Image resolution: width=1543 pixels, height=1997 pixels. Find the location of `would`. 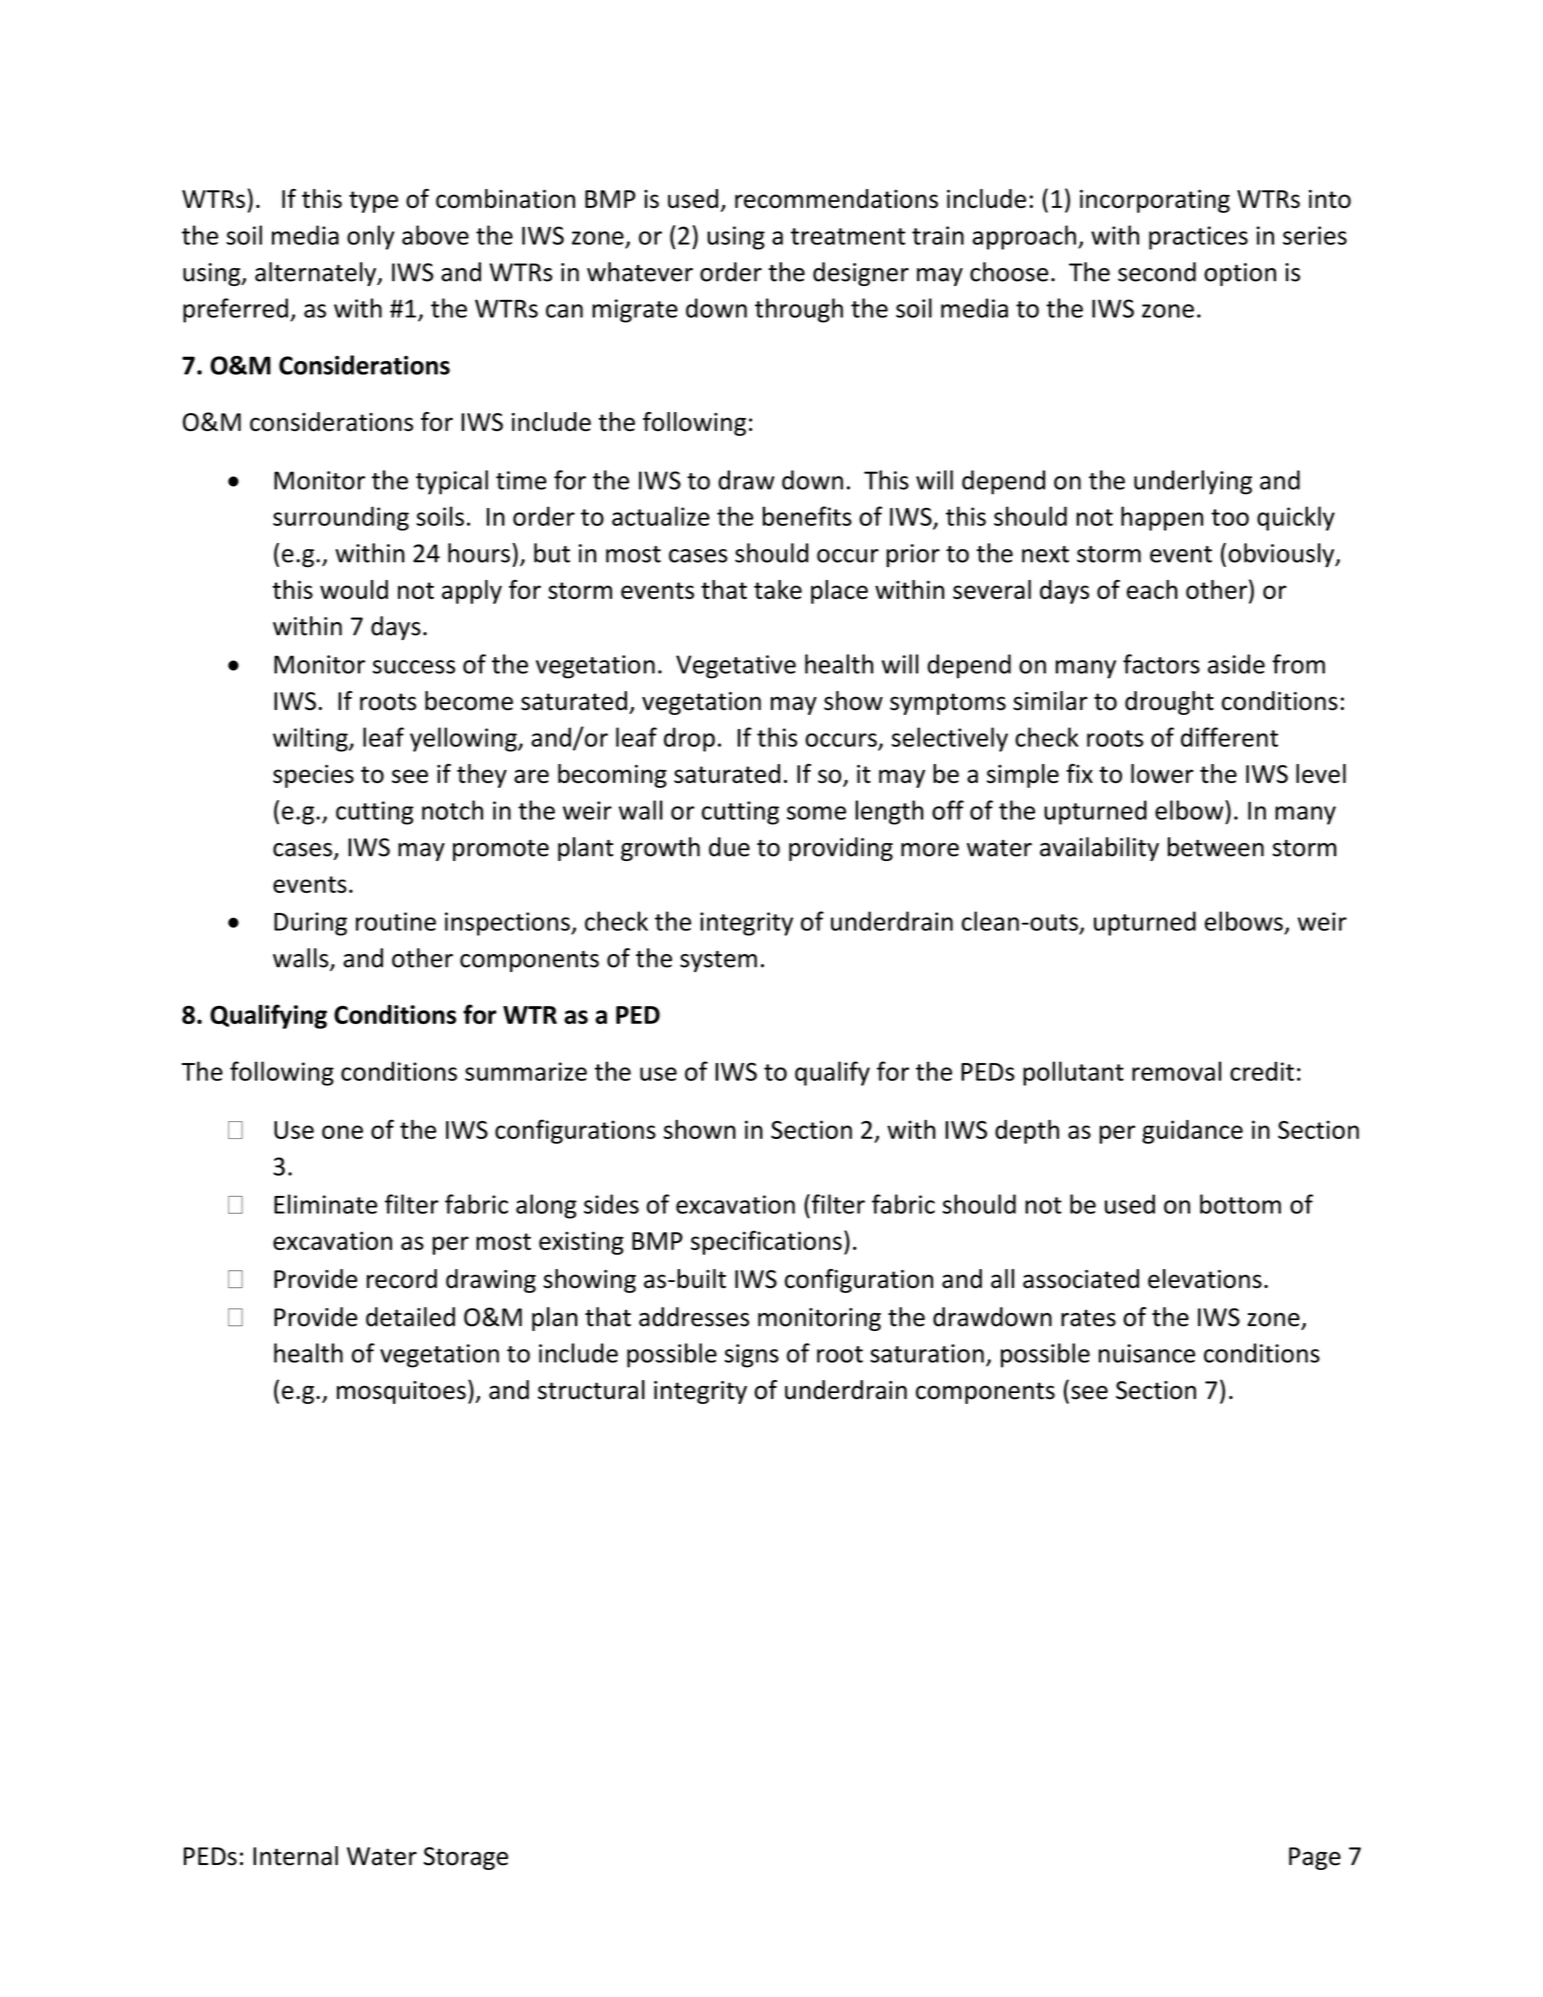

would is located at coordinates (354, 589).
